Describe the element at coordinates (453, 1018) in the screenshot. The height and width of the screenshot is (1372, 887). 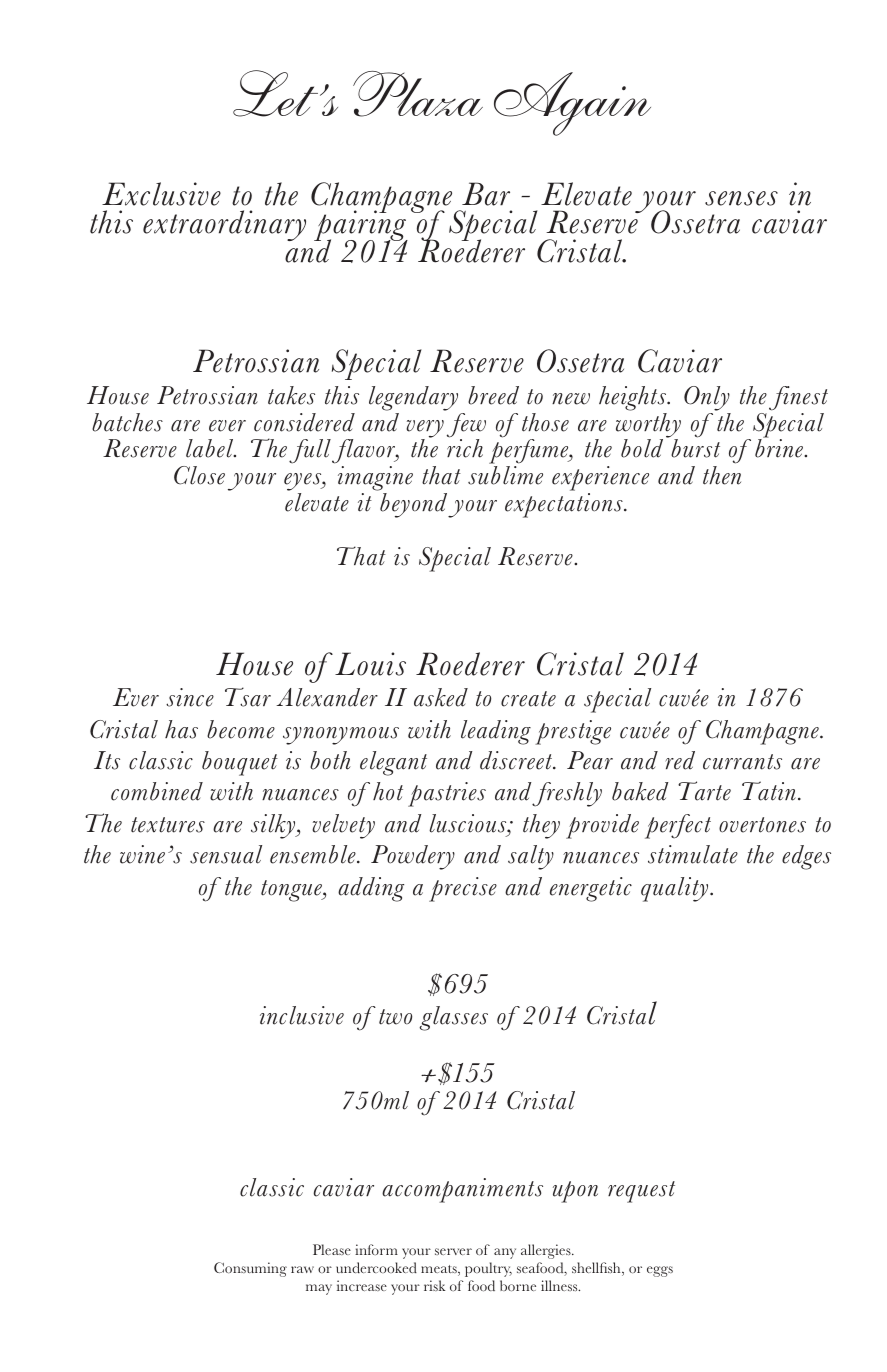
I see `glasses` at that location.
